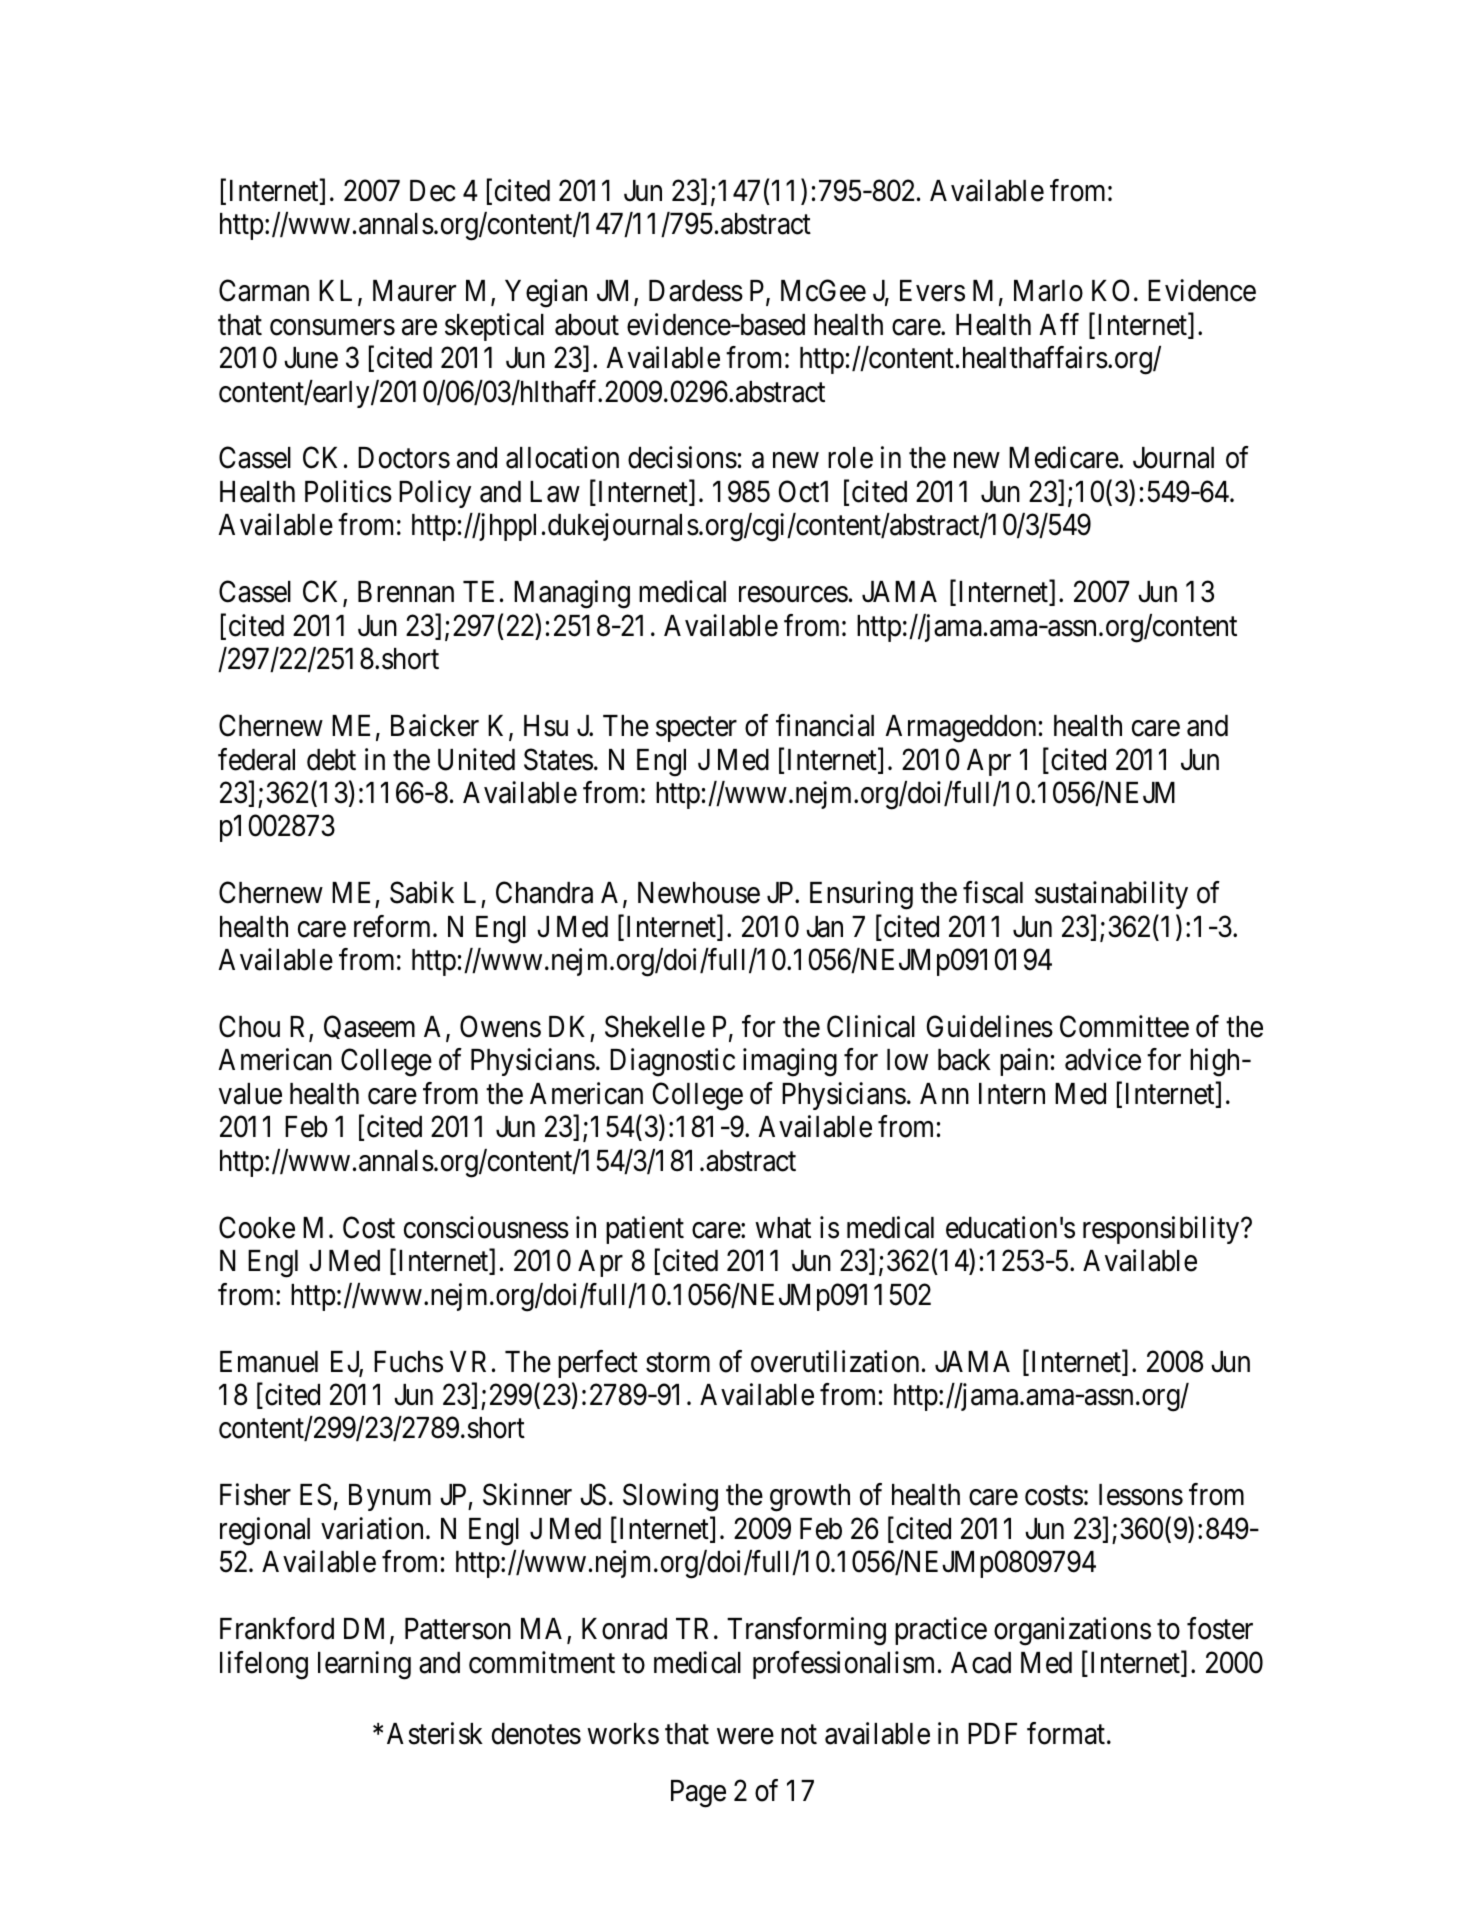 The image size is (1484, 1920). Describe the element at coordinates (435, 1733) in the page. I see `Asterisk` at that location.
